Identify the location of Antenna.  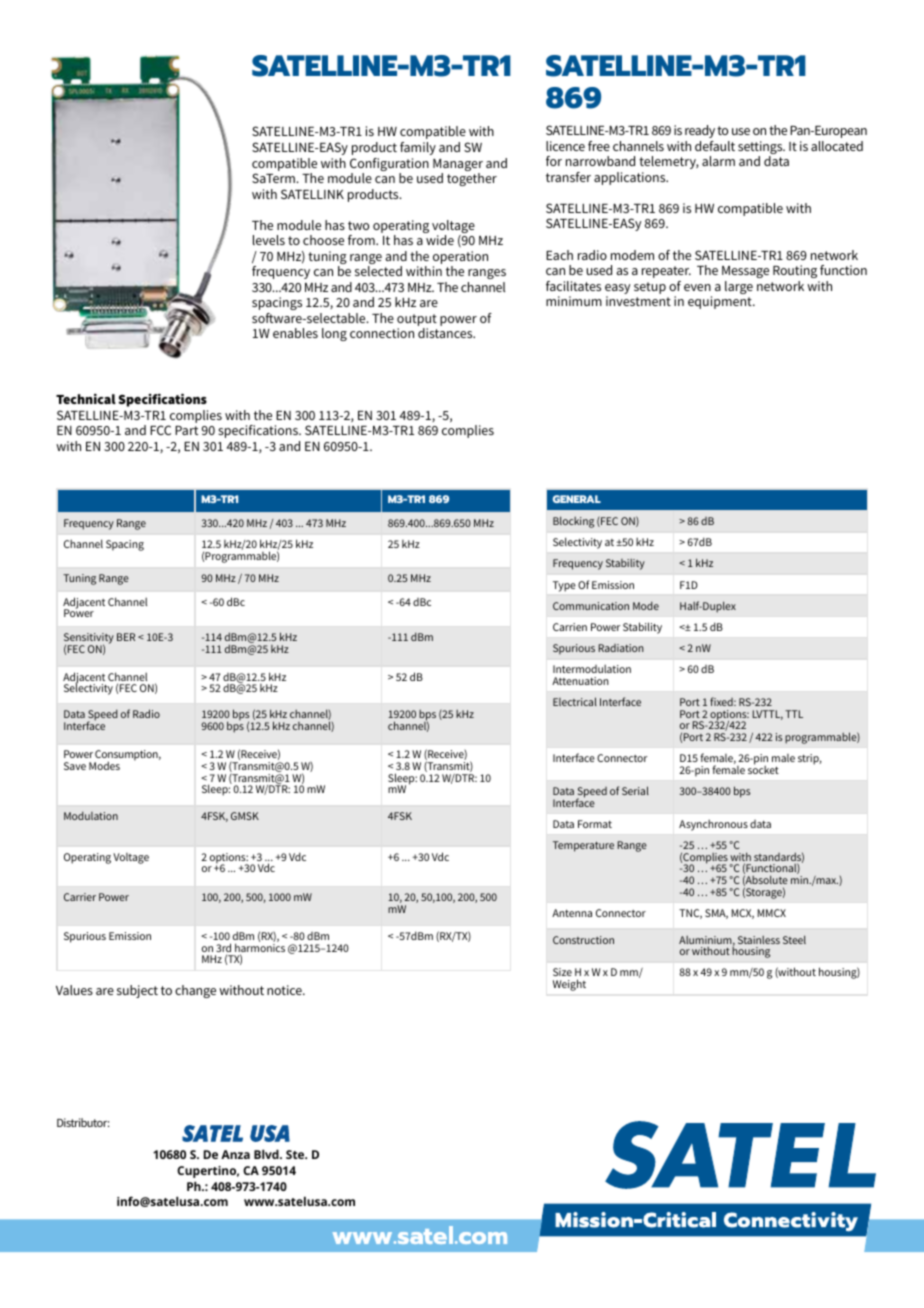
(572, 913).
